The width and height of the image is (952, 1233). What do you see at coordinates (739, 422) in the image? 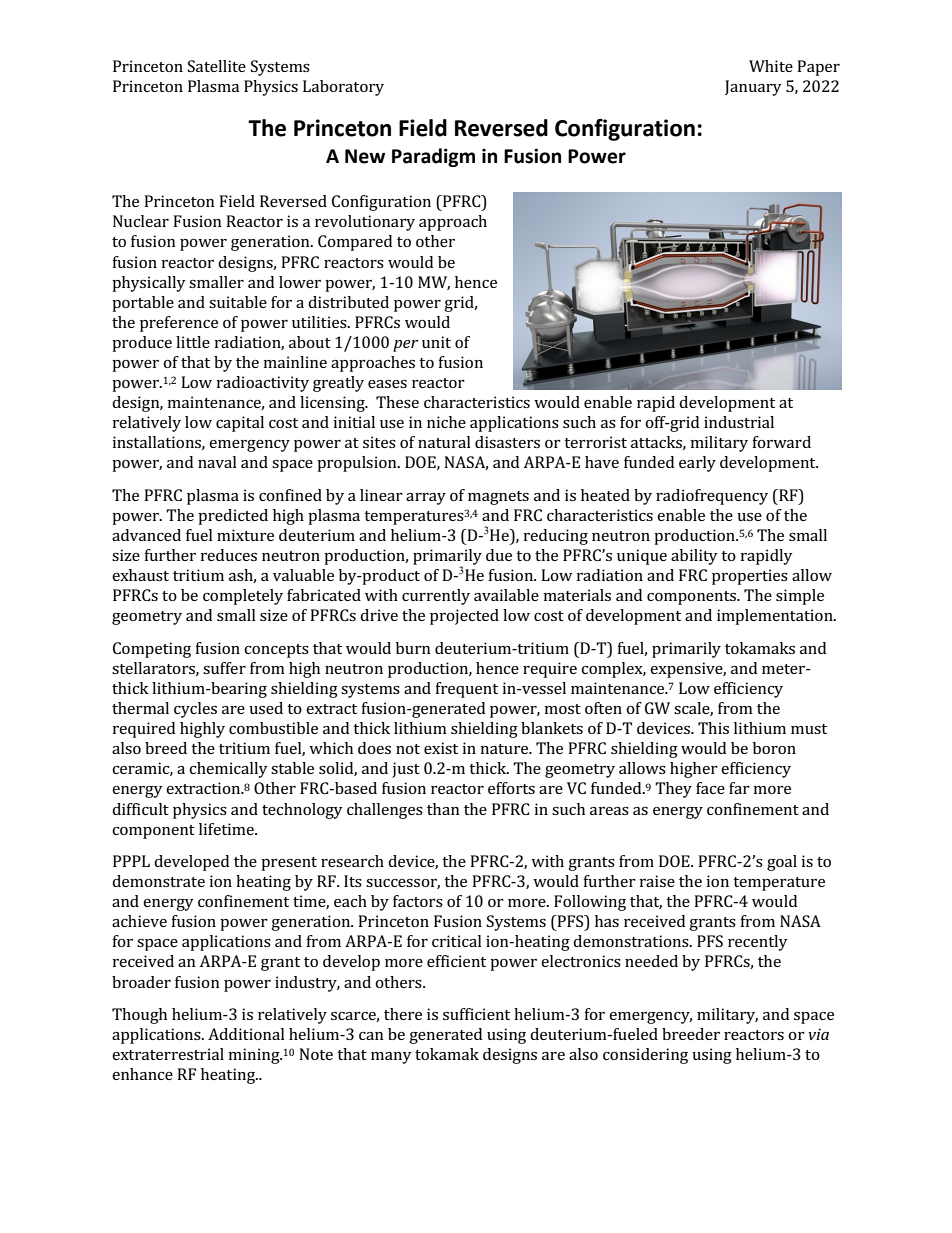
I see `industrial` at bounding box center [739, 422].
